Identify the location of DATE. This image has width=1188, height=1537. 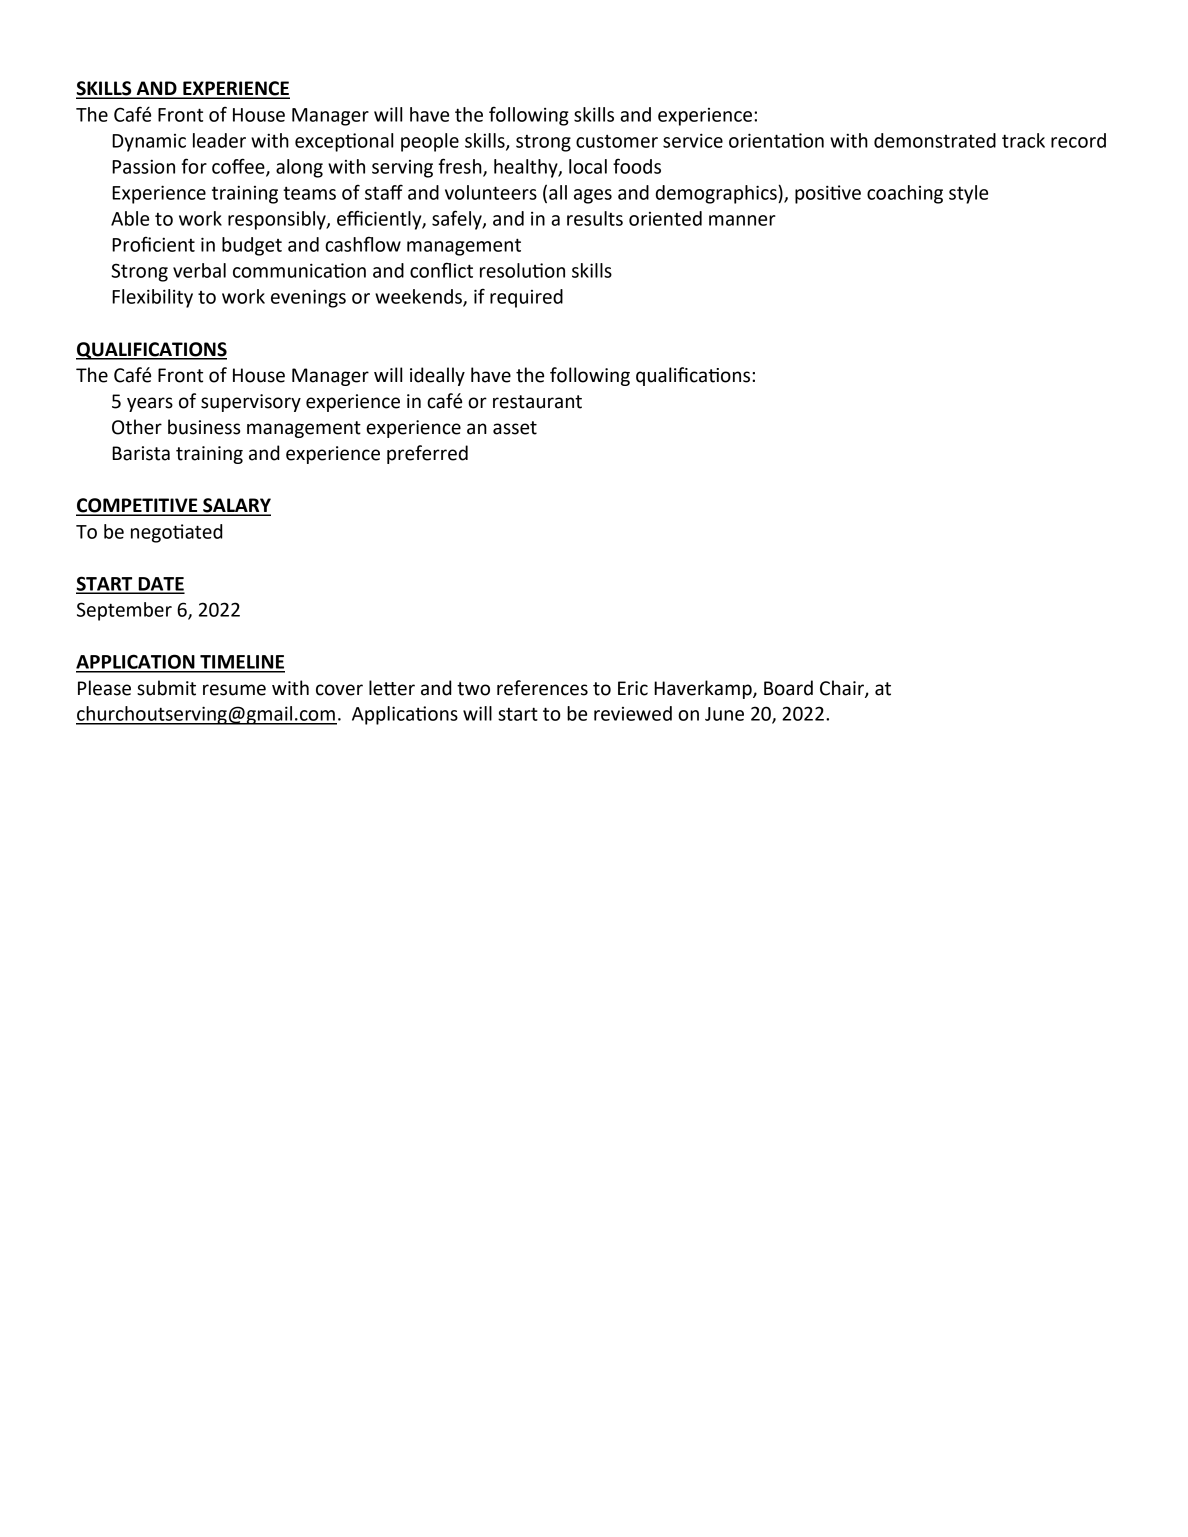
(160, 585).
